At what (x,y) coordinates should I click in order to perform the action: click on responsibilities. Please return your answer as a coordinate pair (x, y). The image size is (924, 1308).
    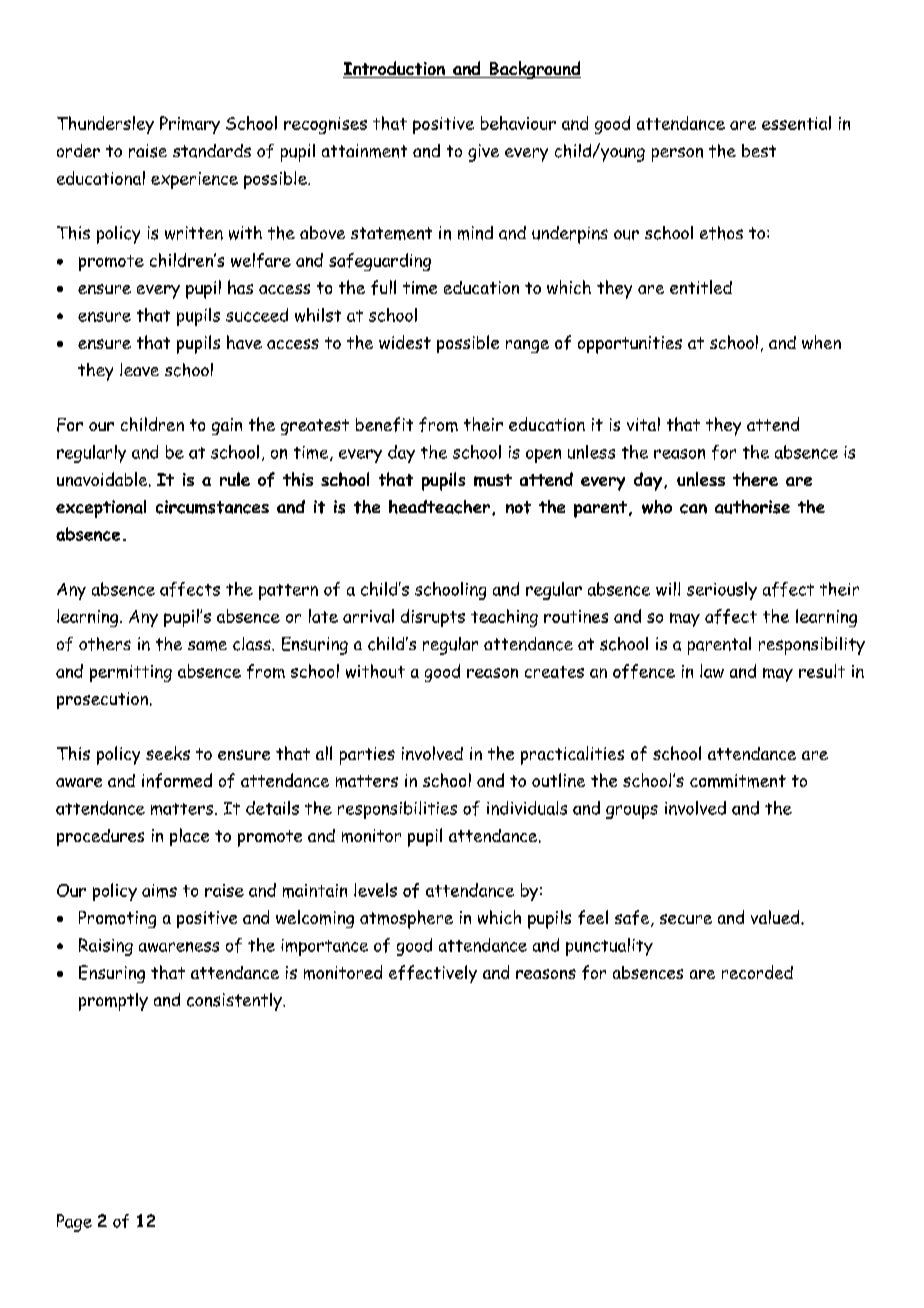
    Looking at the image, I should click on (397, 810).
